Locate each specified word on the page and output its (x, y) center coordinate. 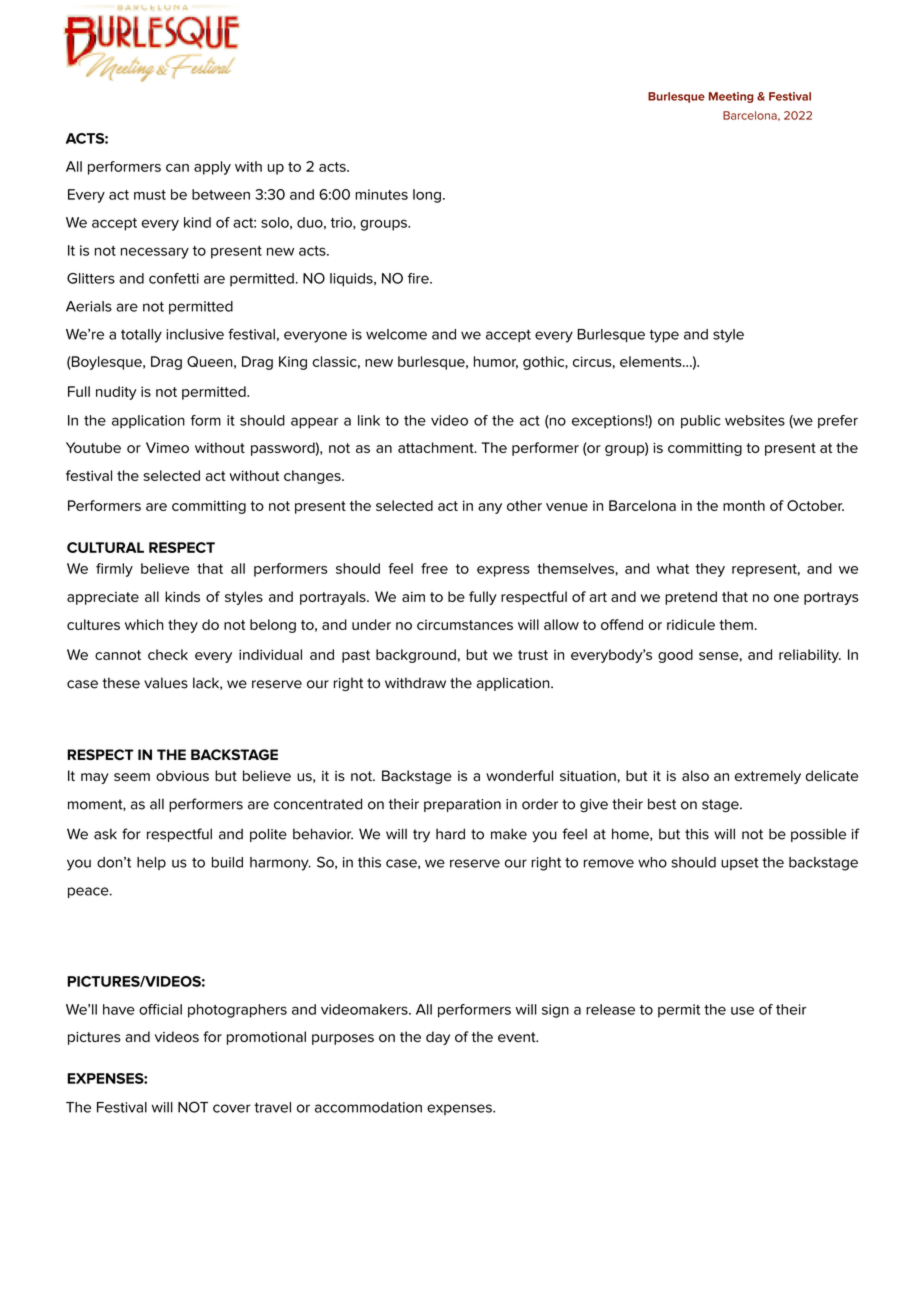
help (151, 863)
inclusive (195, 334)
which (144, 624)
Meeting (731, 97)
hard (450, 834)
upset (740, 864)
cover (232, 1108)
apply (212, 168)
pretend (691, 598)
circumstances (465, 625)
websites (755, 420)
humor (496, 362)
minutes (381, 194)
